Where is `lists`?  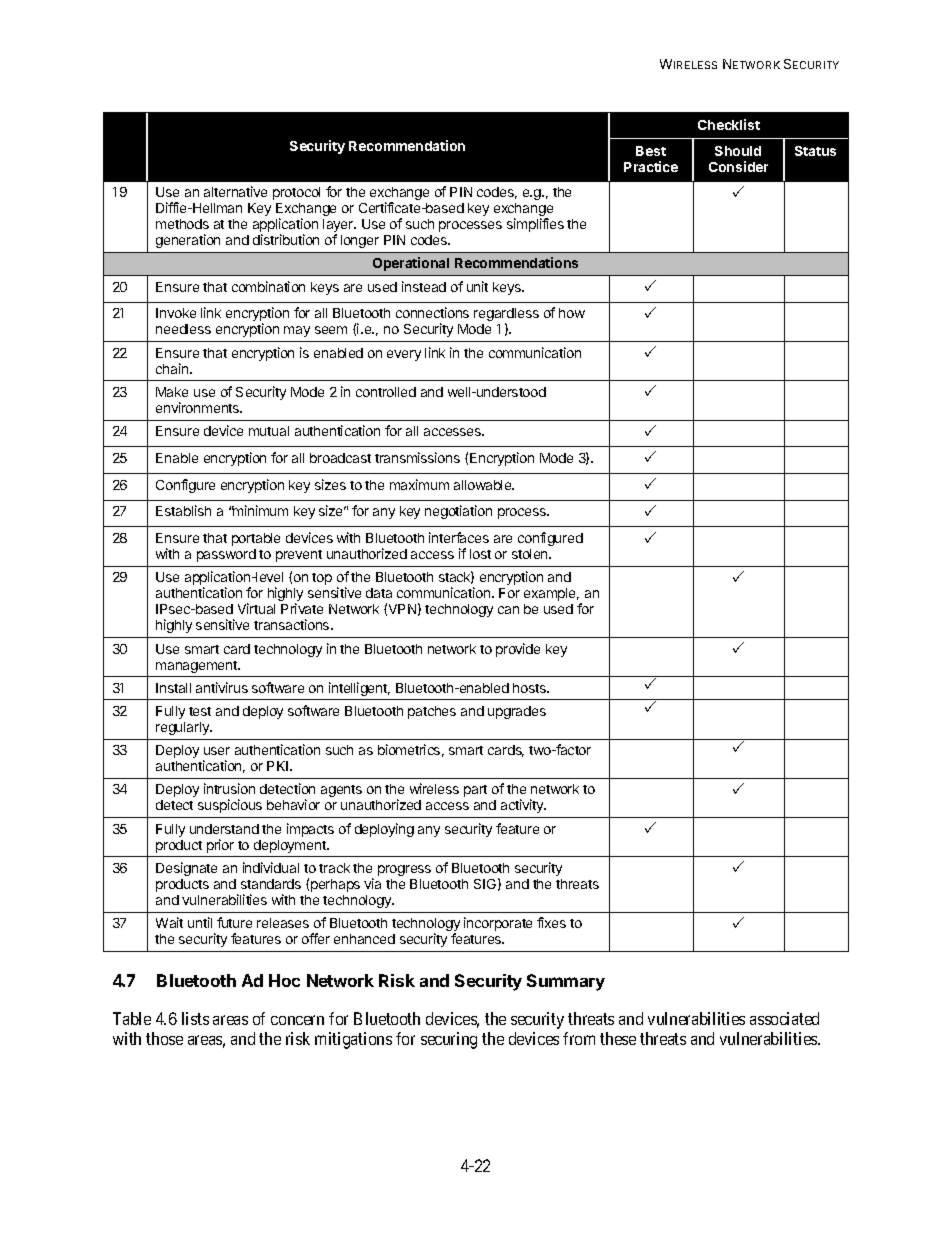 lists is located at coordinates (195, 1018).
